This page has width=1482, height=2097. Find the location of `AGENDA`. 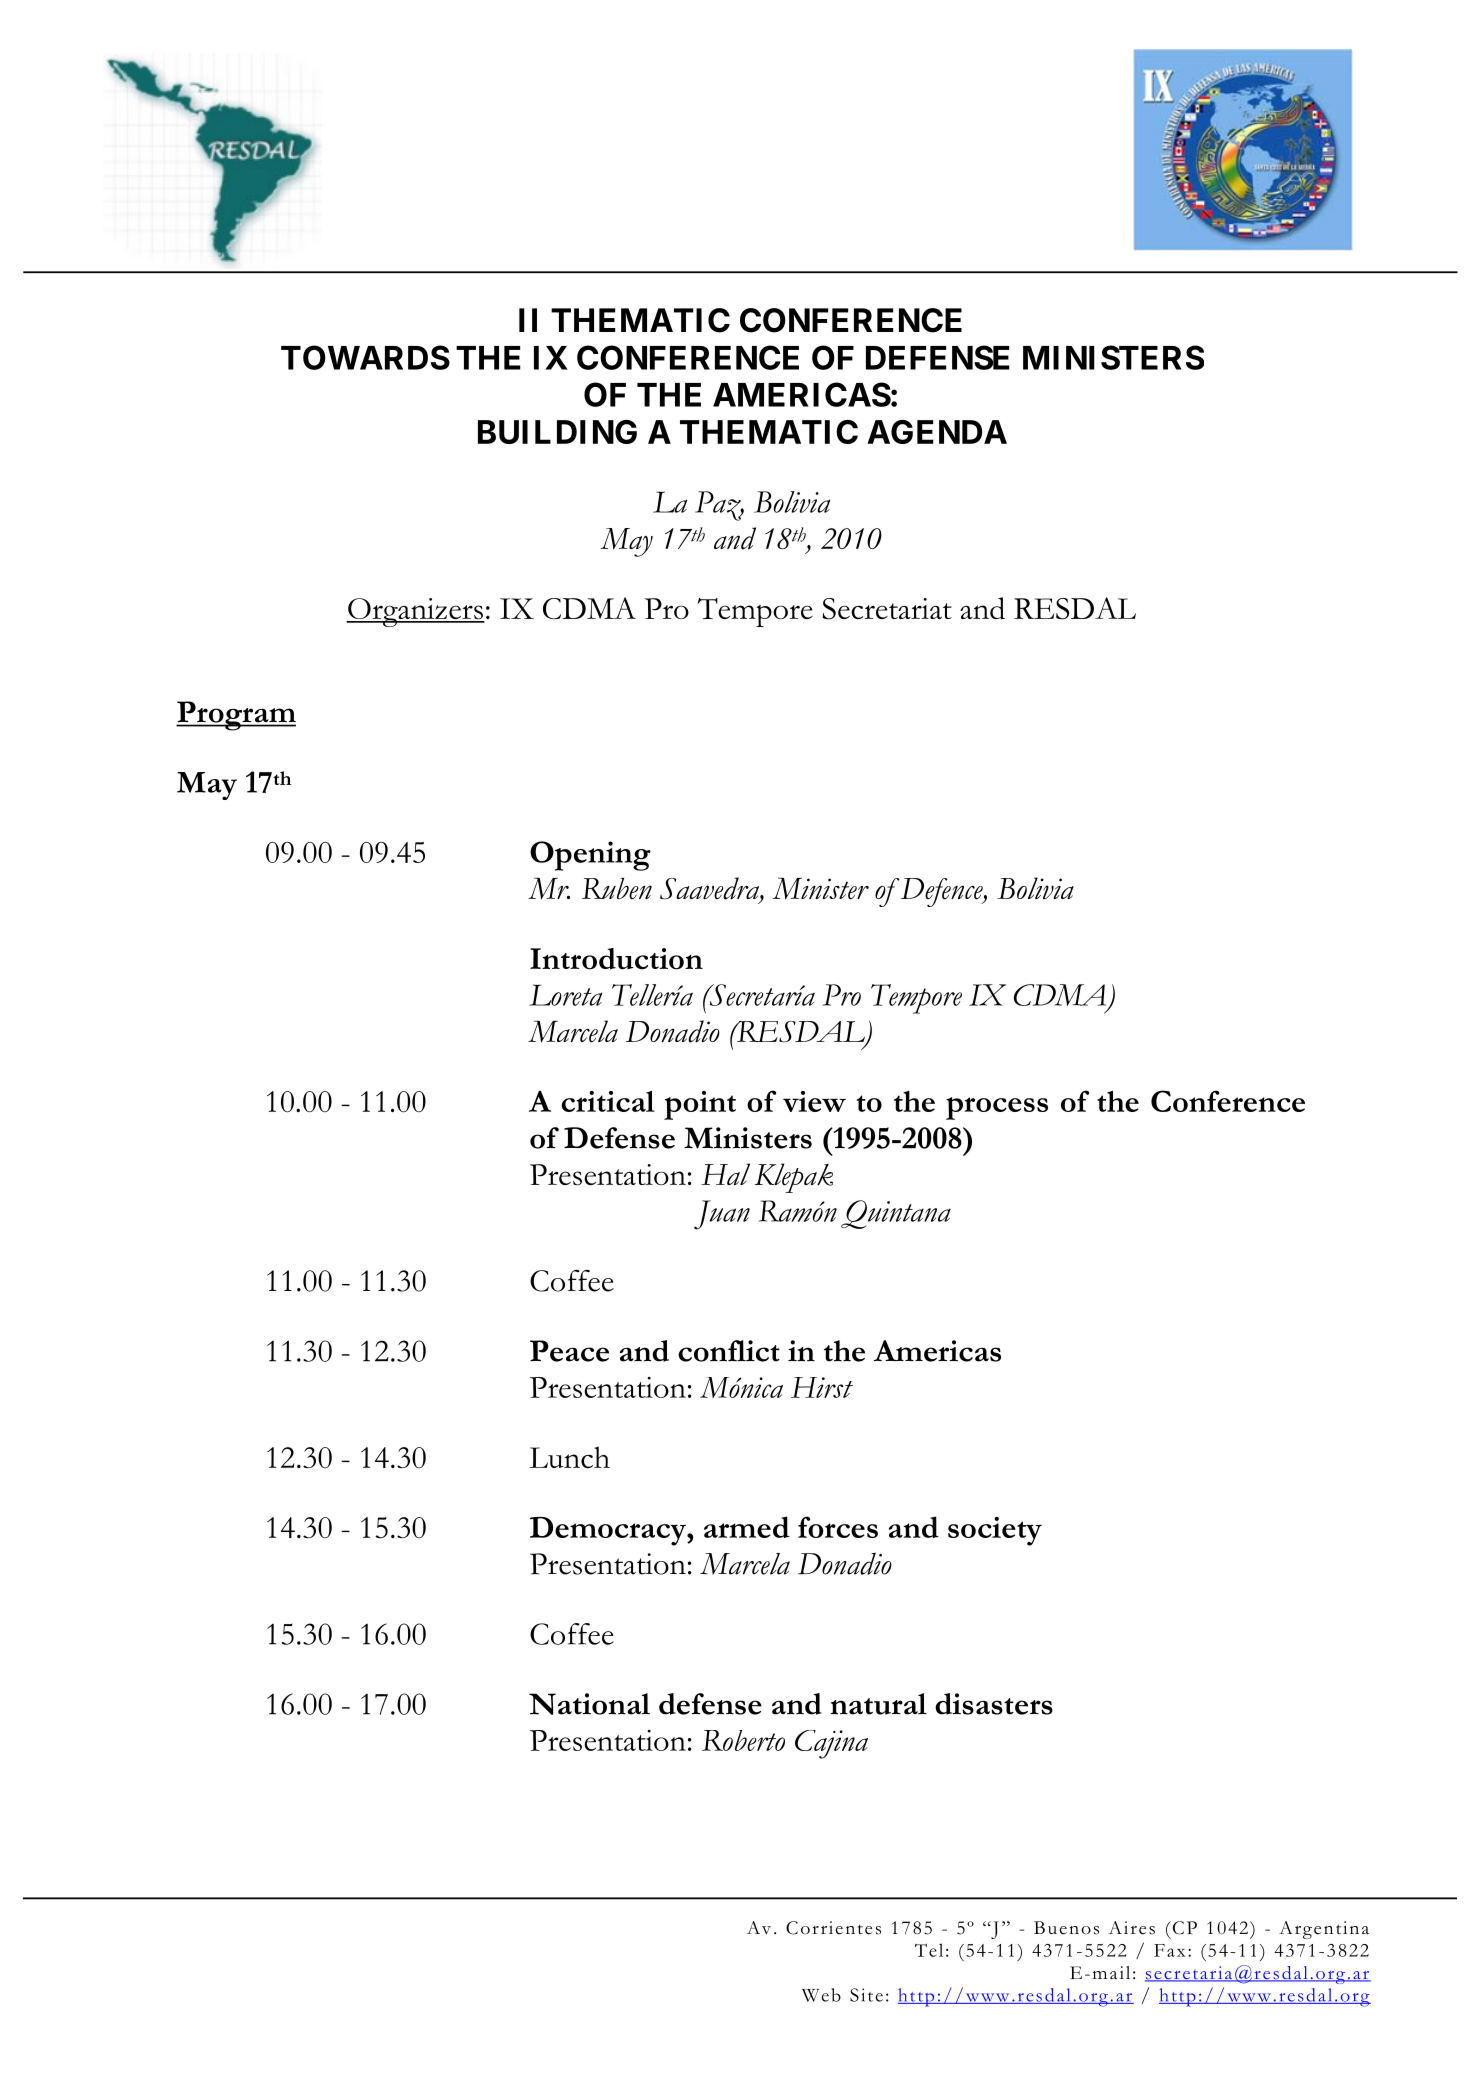

AGENDA is located at coordinates (937, 432).
